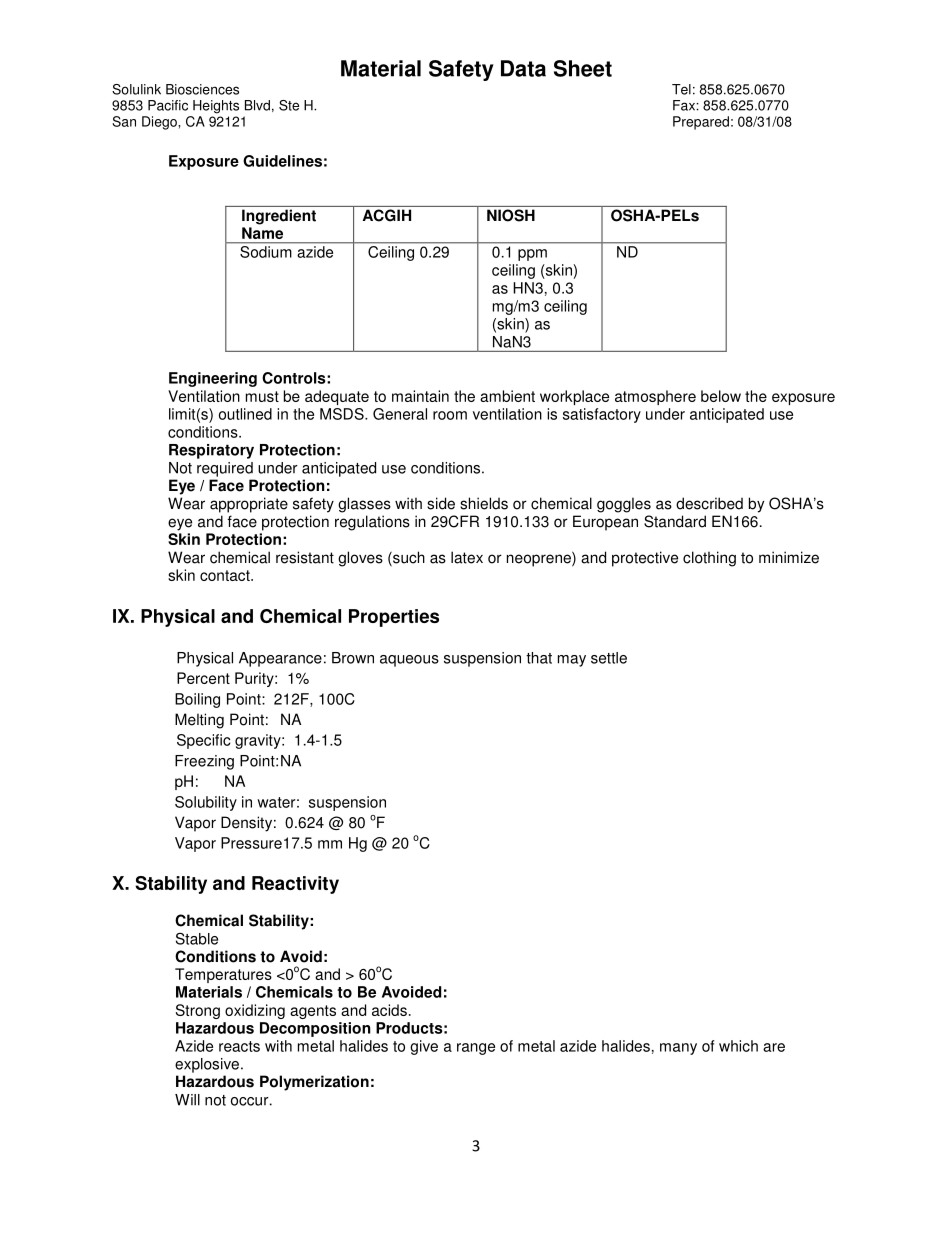  What do you see at coordinates (207, 1065) in the screenshot?
I see `explosive` at bounding box center [207, 1065].
